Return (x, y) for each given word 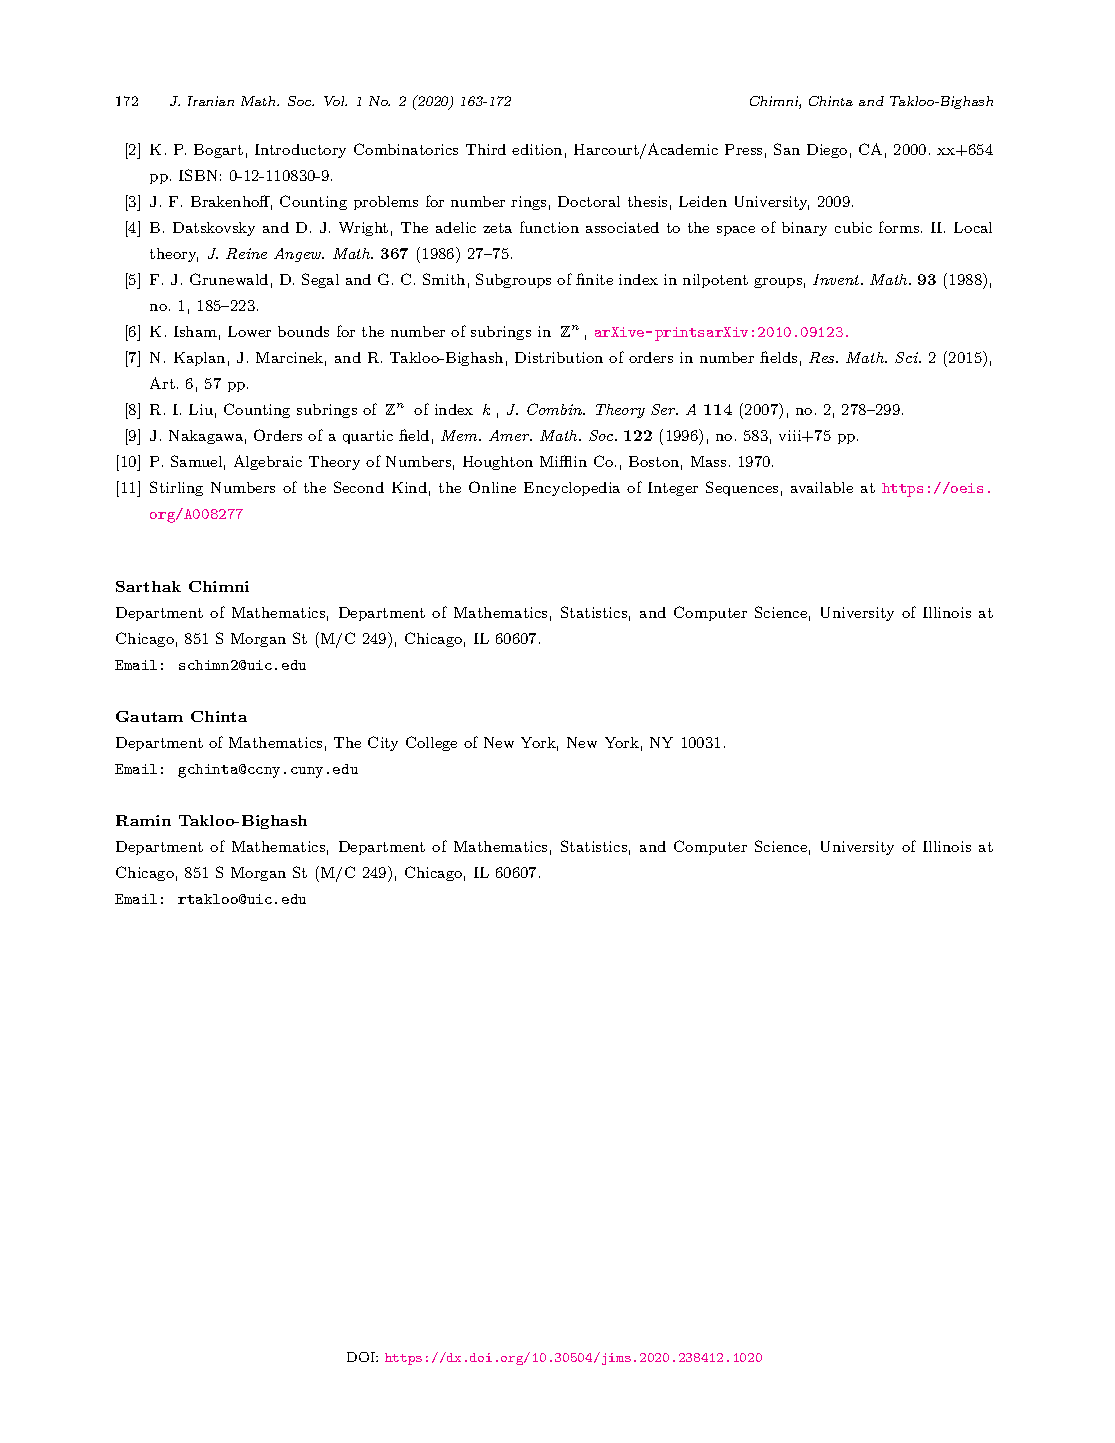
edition (537, 149)
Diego (827, 151)
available (822, 487)
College (431, 743)
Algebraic (268, 462)
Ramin (143, 820)
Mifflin (563, 461)
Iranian (211, 101)
